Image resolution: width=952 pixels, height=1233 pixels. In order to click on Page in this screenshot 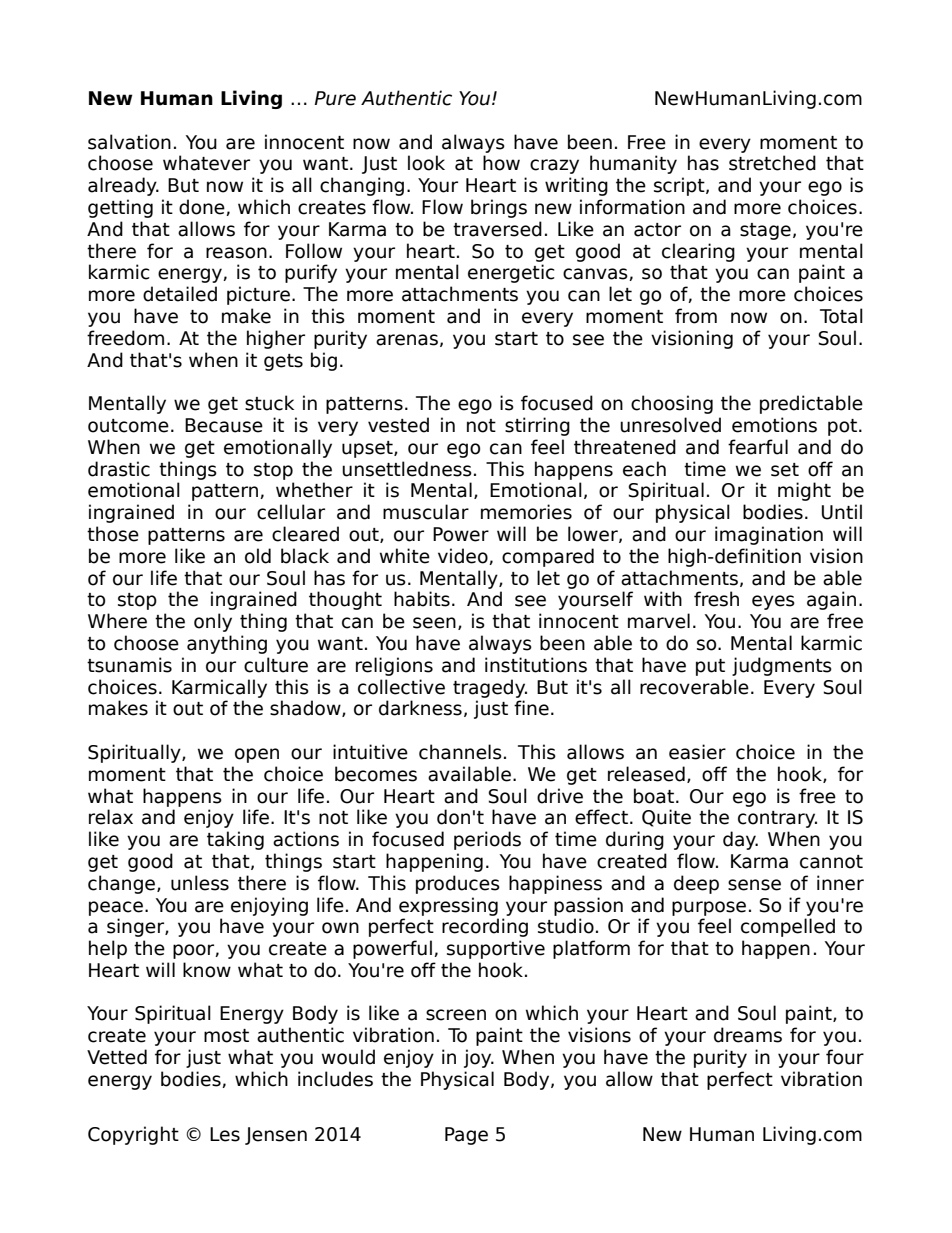, I will do `click(466, 1136)`.
